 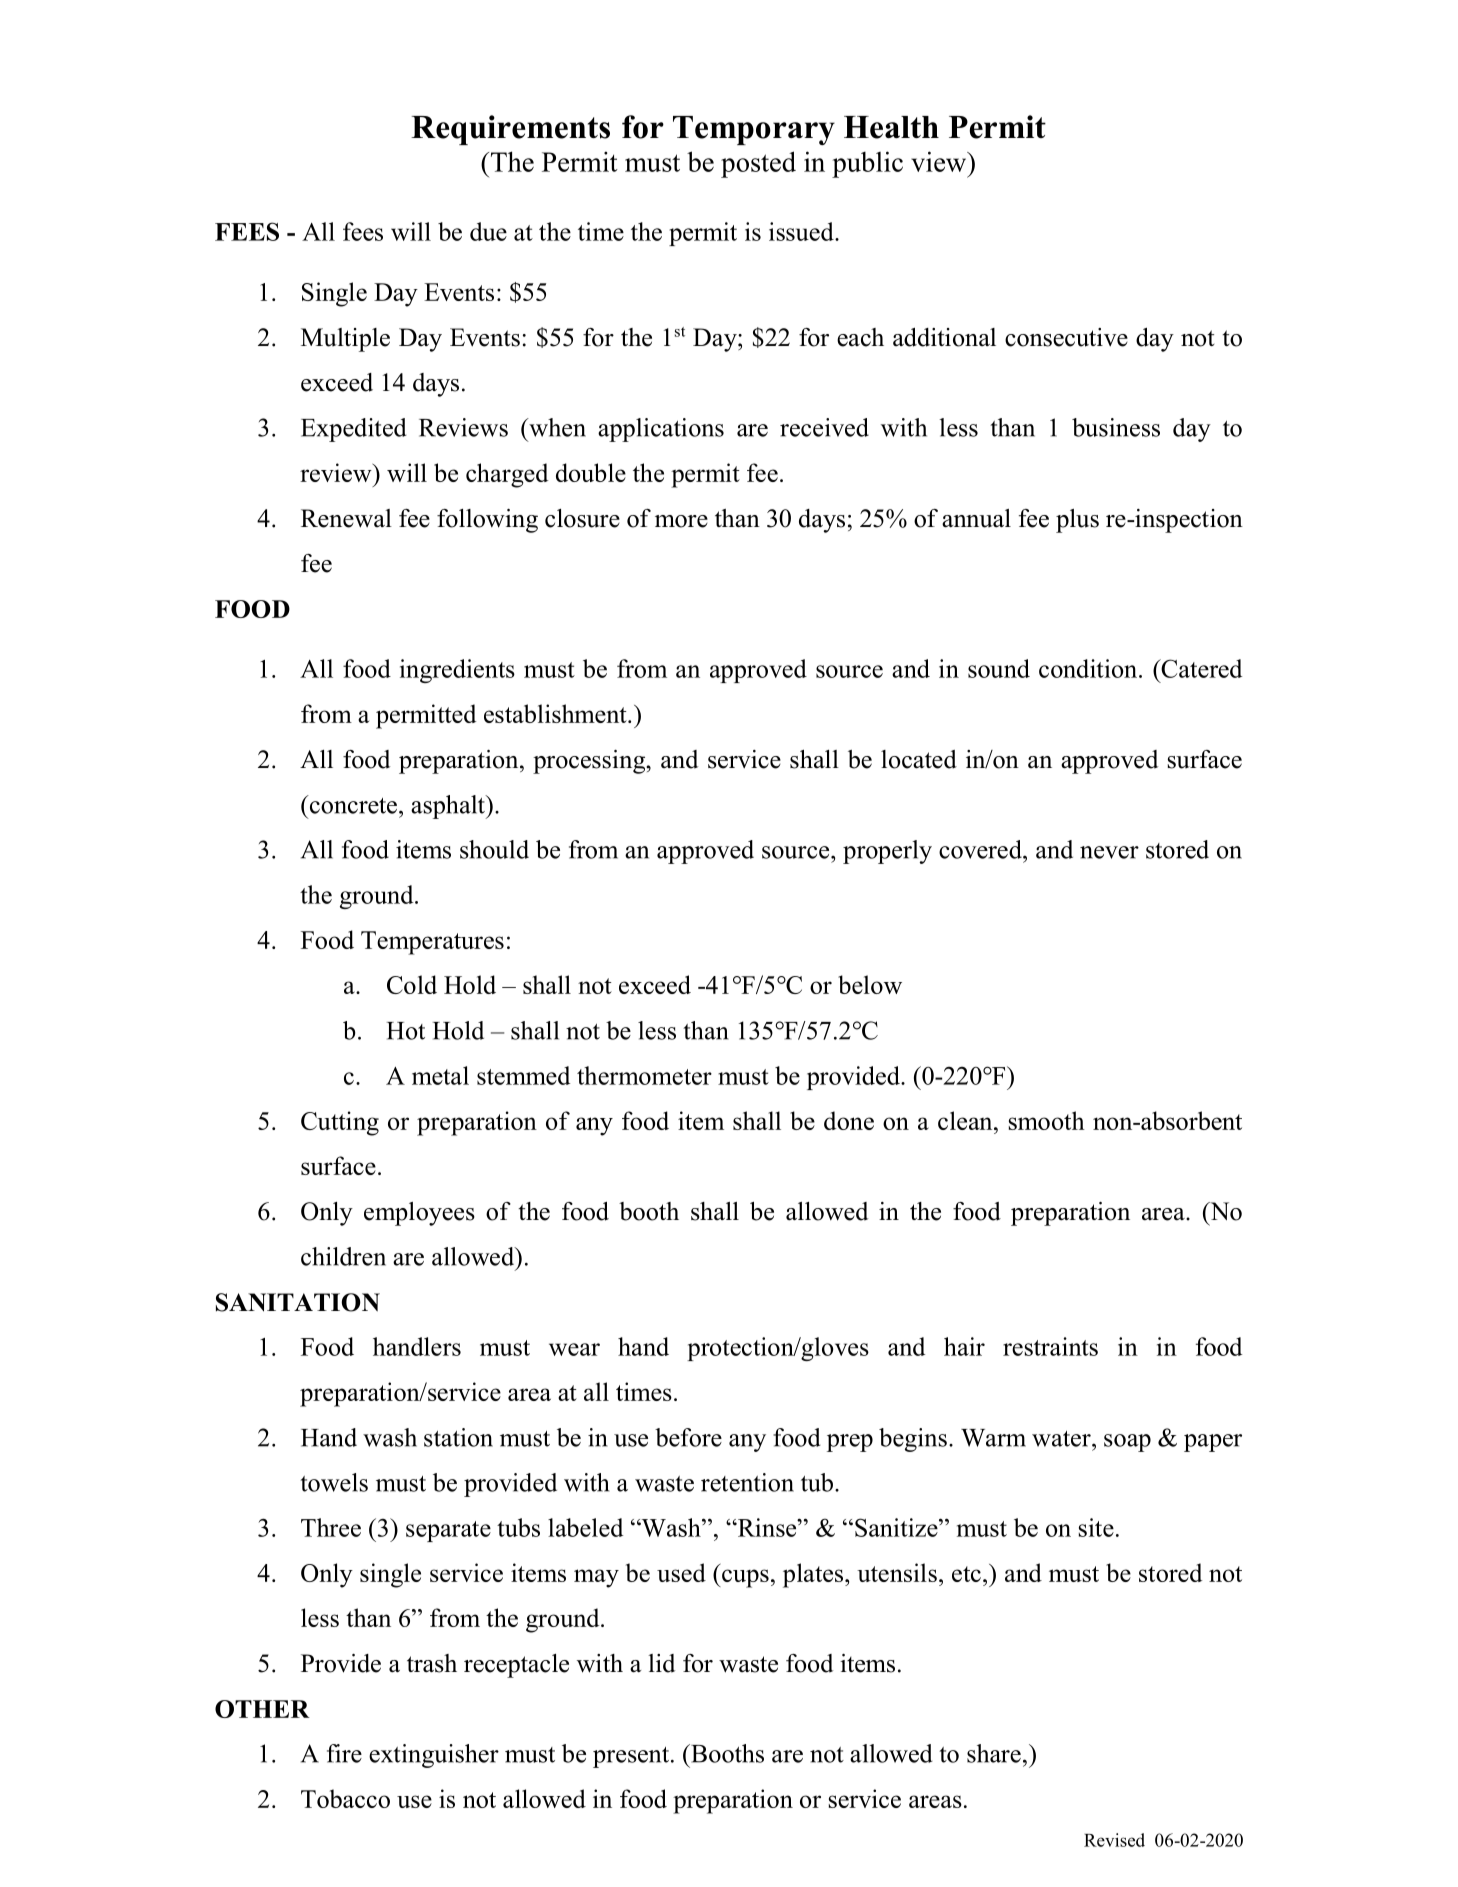 What do you see at coordinates (488, 231) in the screenshot?
I see `due` at bounding box center [488, 231].
